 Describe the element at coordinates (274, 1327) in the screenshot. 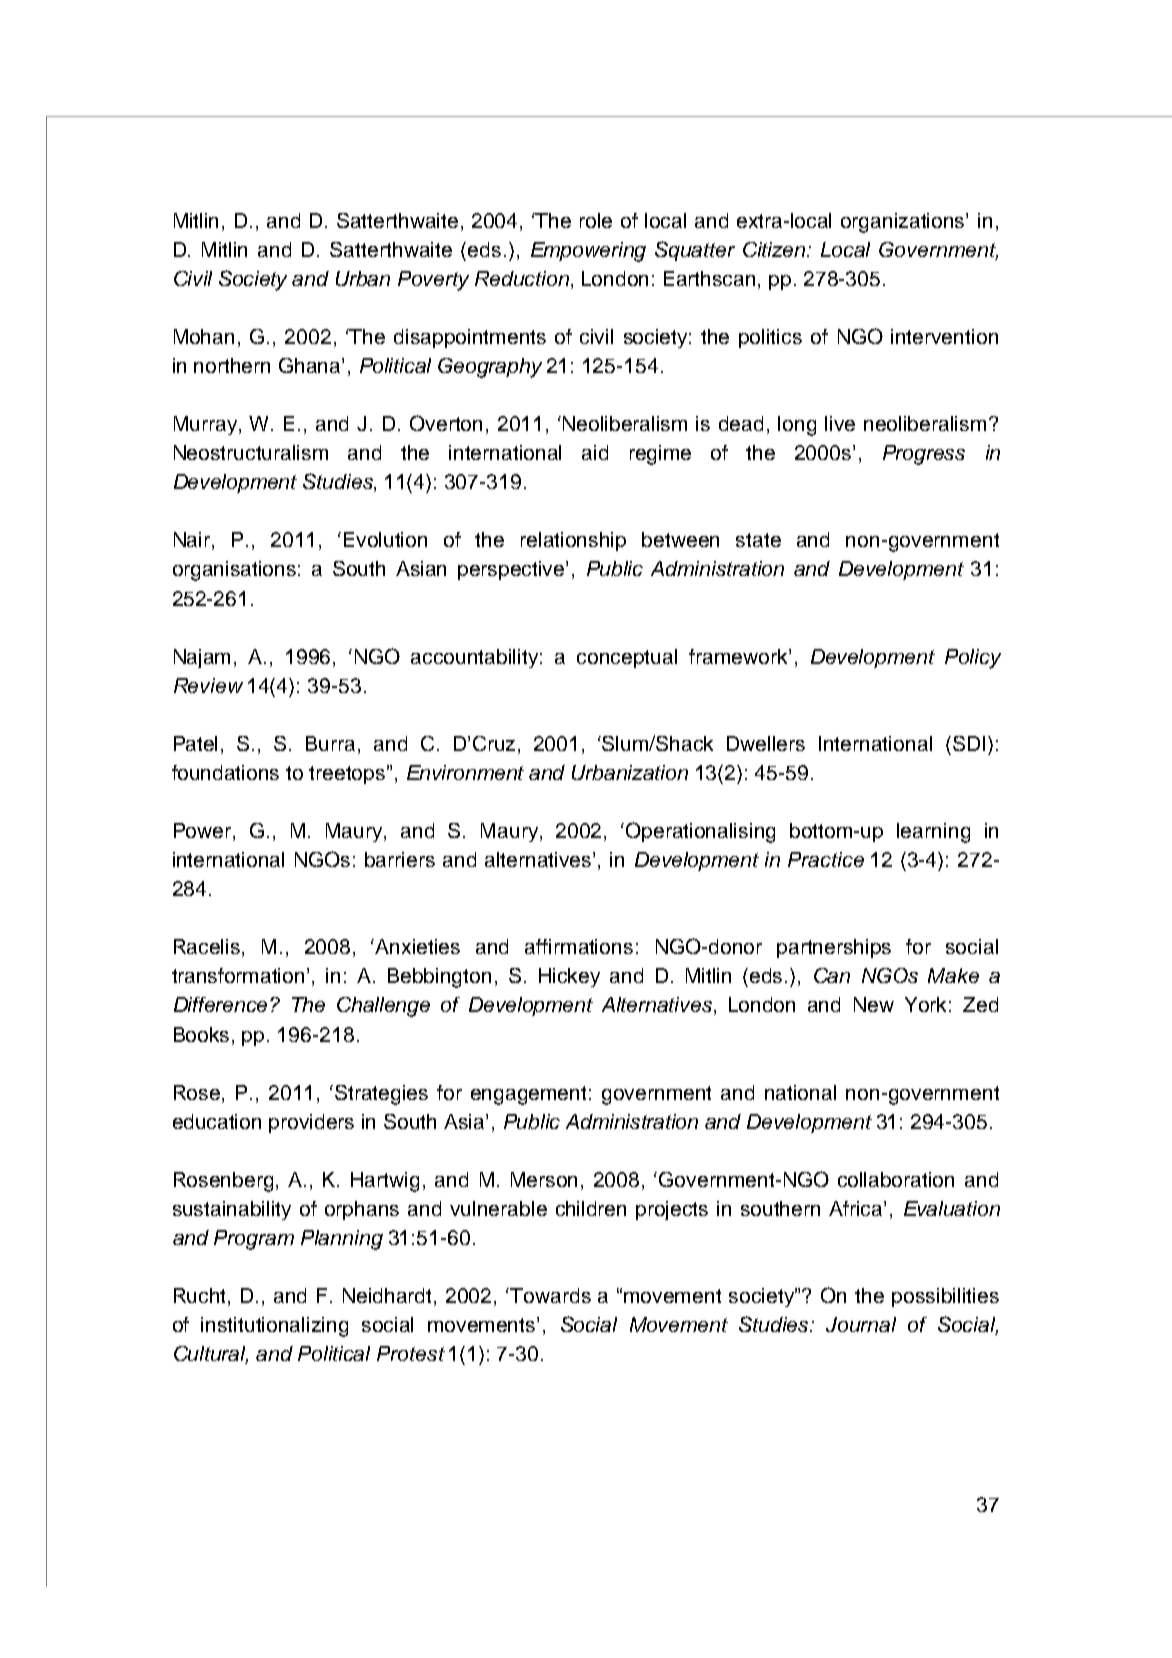

I see `institutionalizing` at that location.
